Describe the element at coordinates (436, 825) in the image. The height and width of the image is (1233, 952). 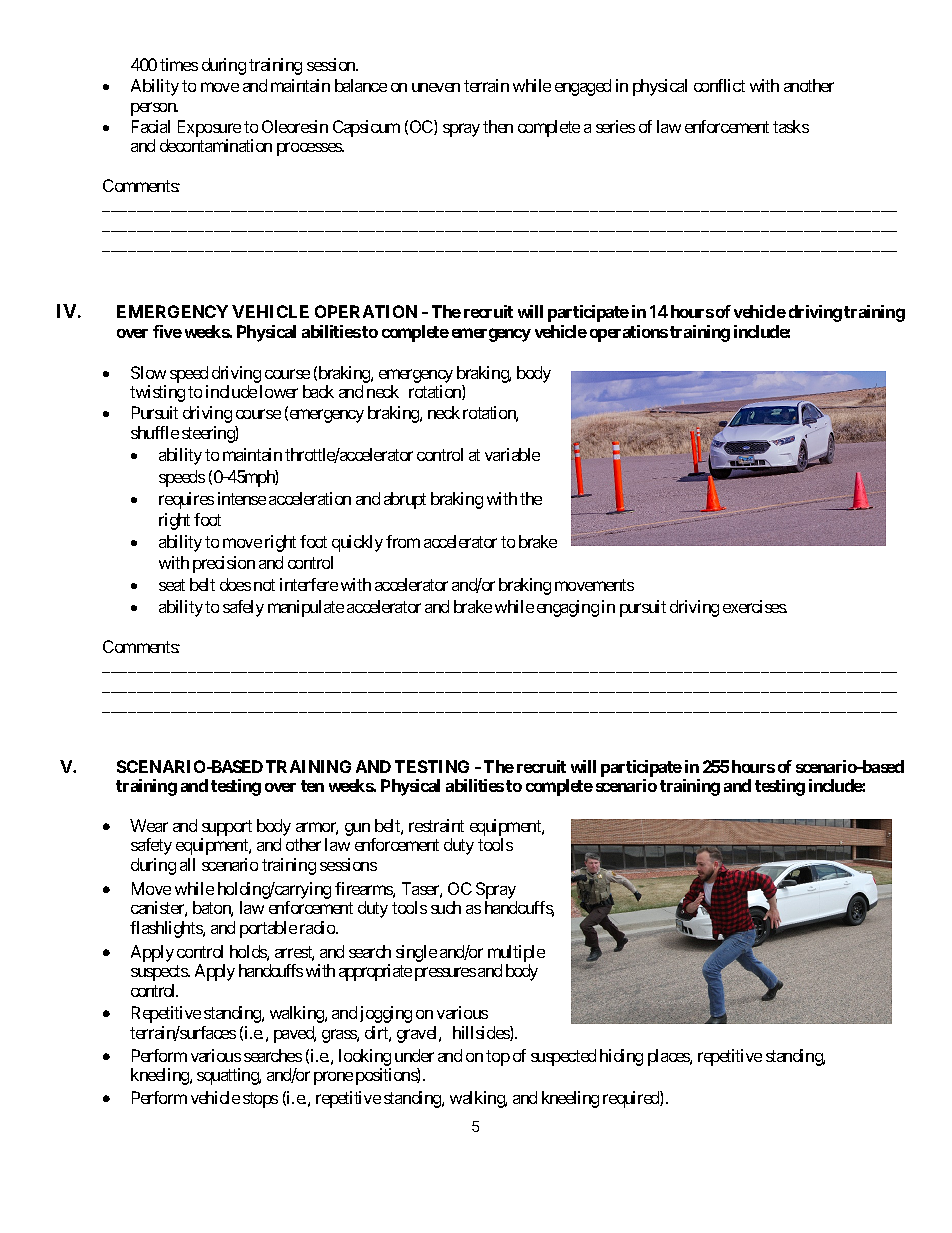
I see `restraint` at that location.
